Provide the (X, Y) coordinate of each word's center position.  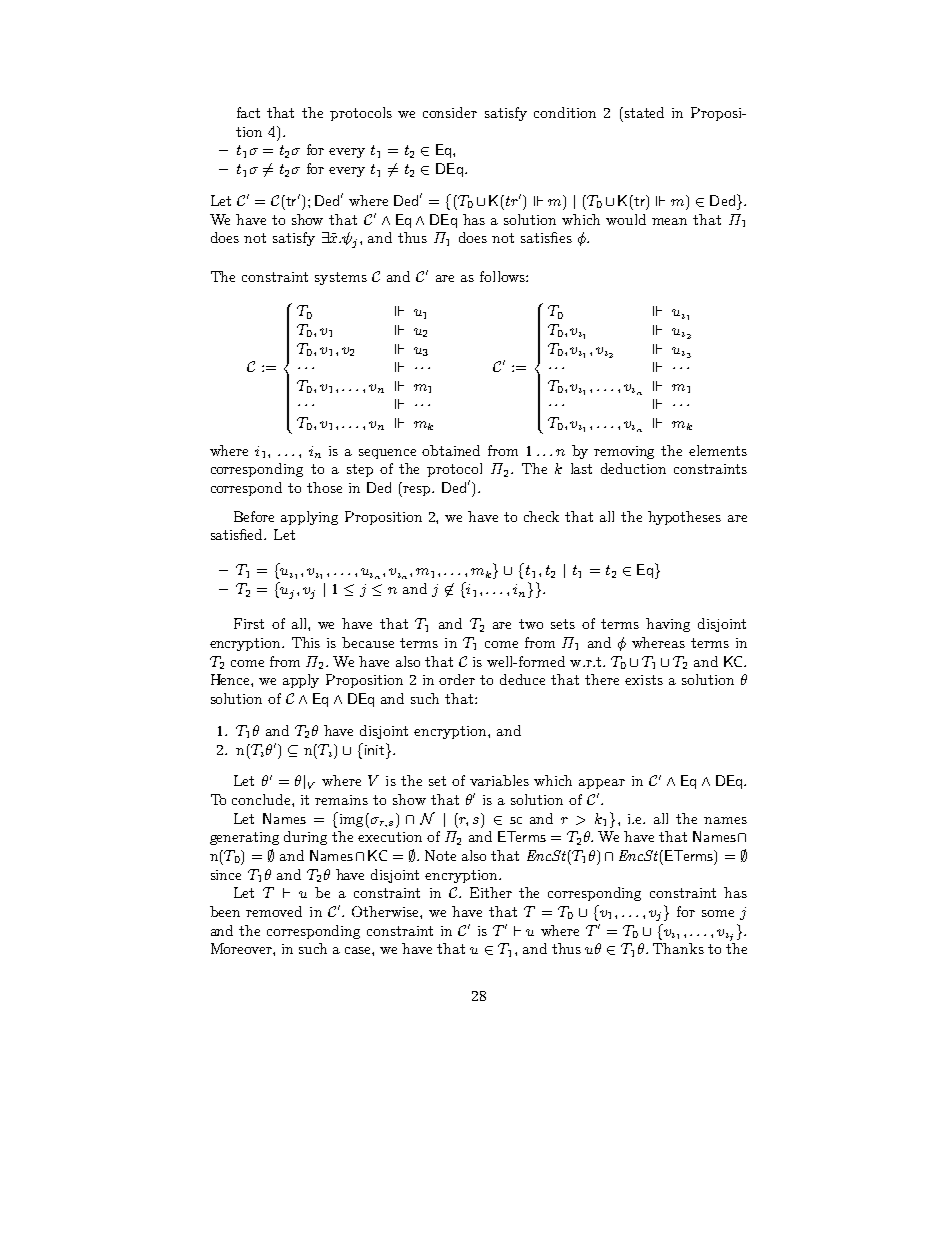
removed (274, 911)
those (324, 487)
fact (248, 112)
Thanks (678, 948)
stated (643, 112)
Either (491, 892)
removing (624, 452)
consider (450, 112)
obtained (451, 450)
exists (644, 680)
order (457, 679)
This (306, 642)
